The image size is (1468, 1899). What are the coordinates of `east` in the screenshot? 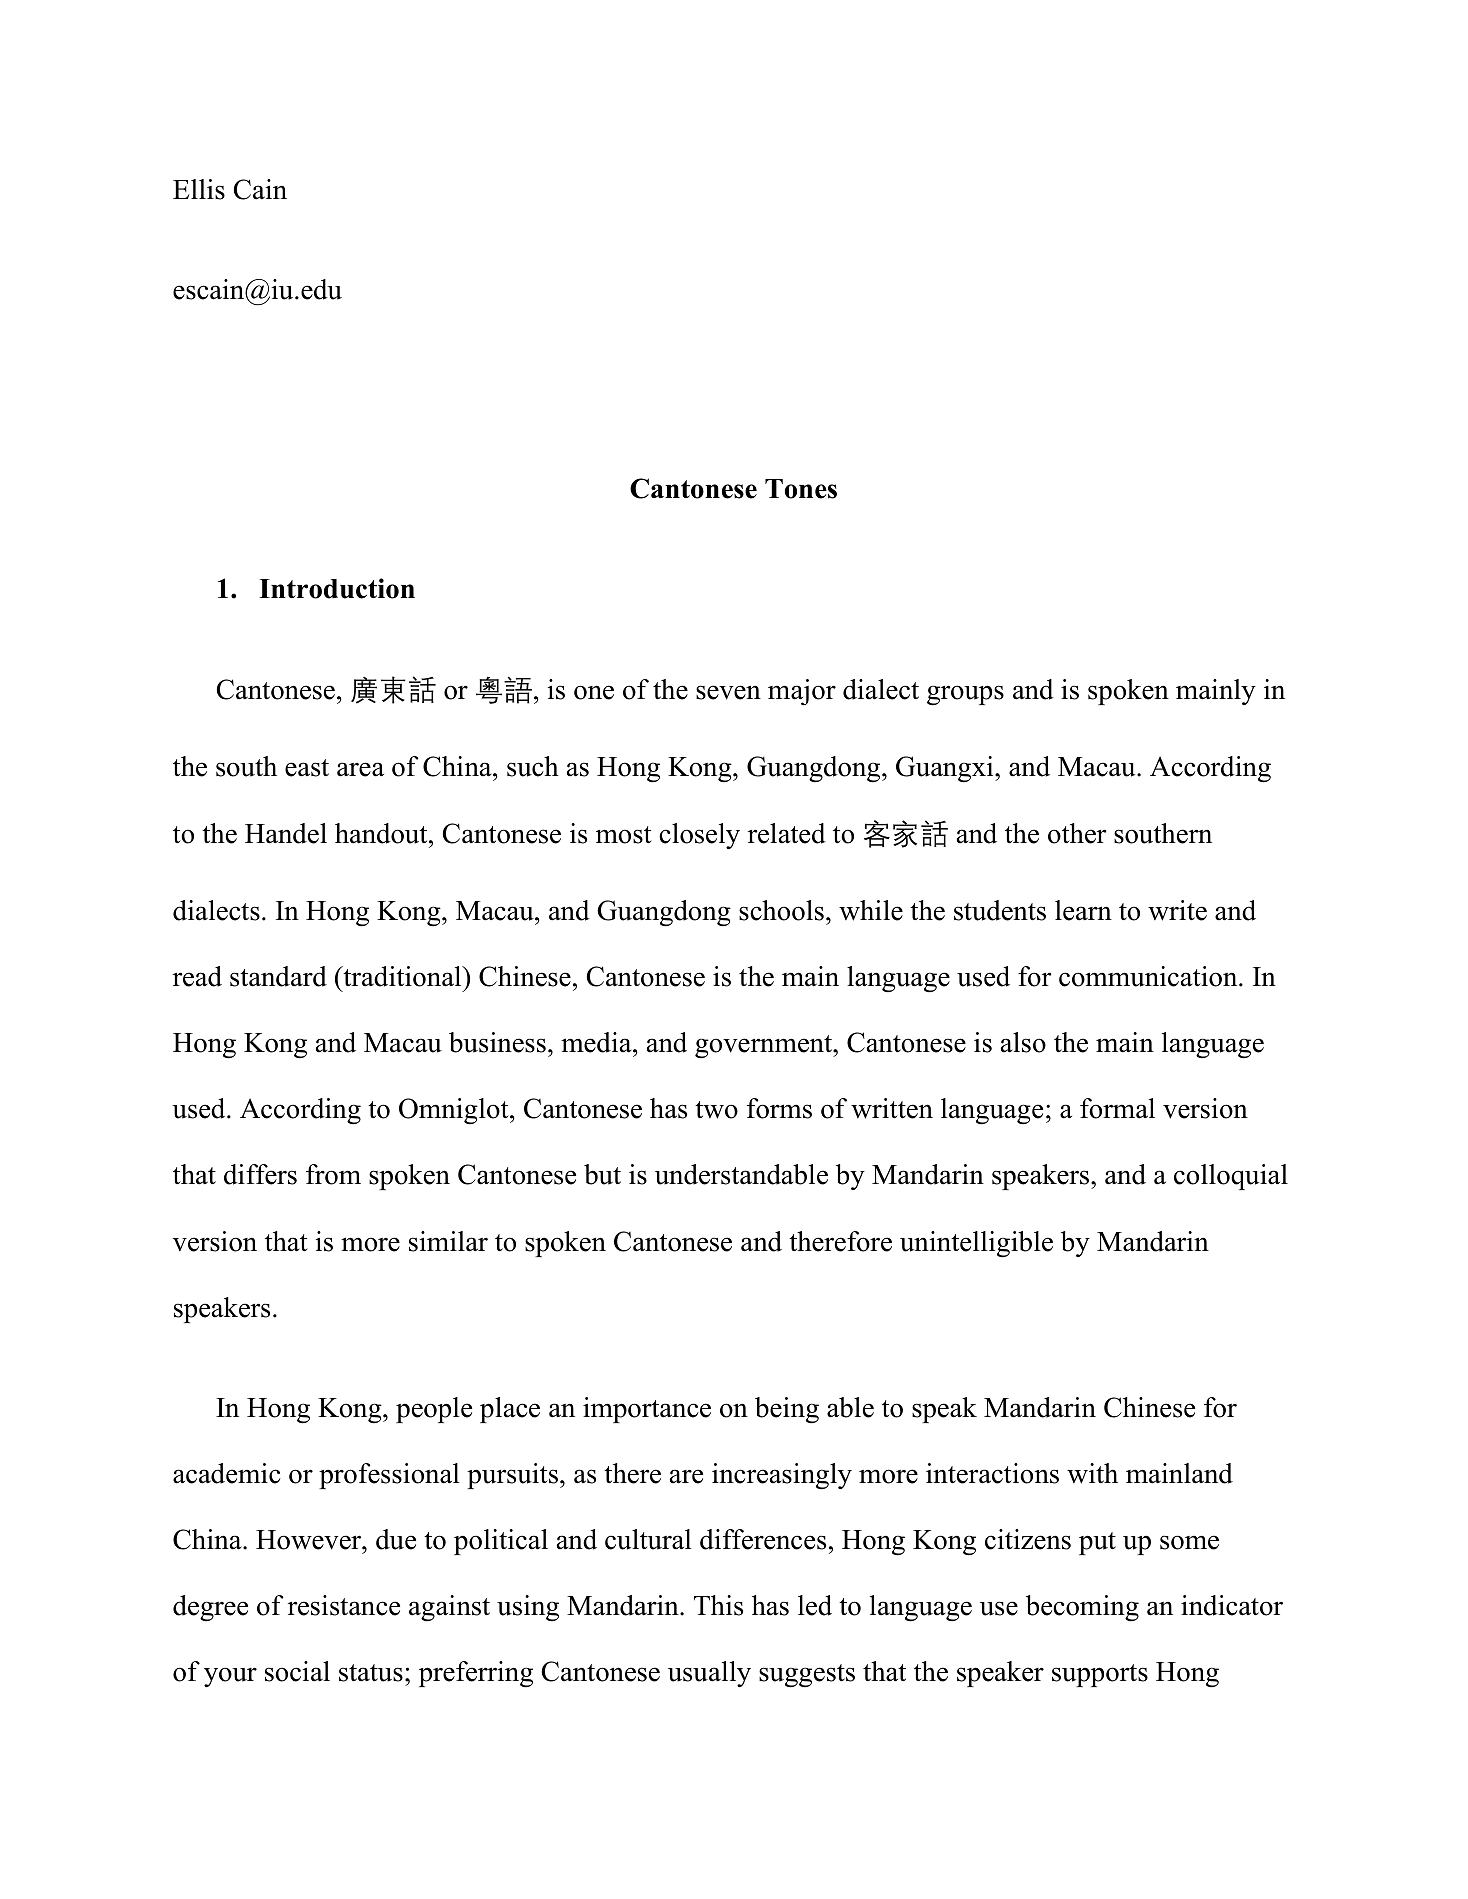 It's located at (307, 768).
